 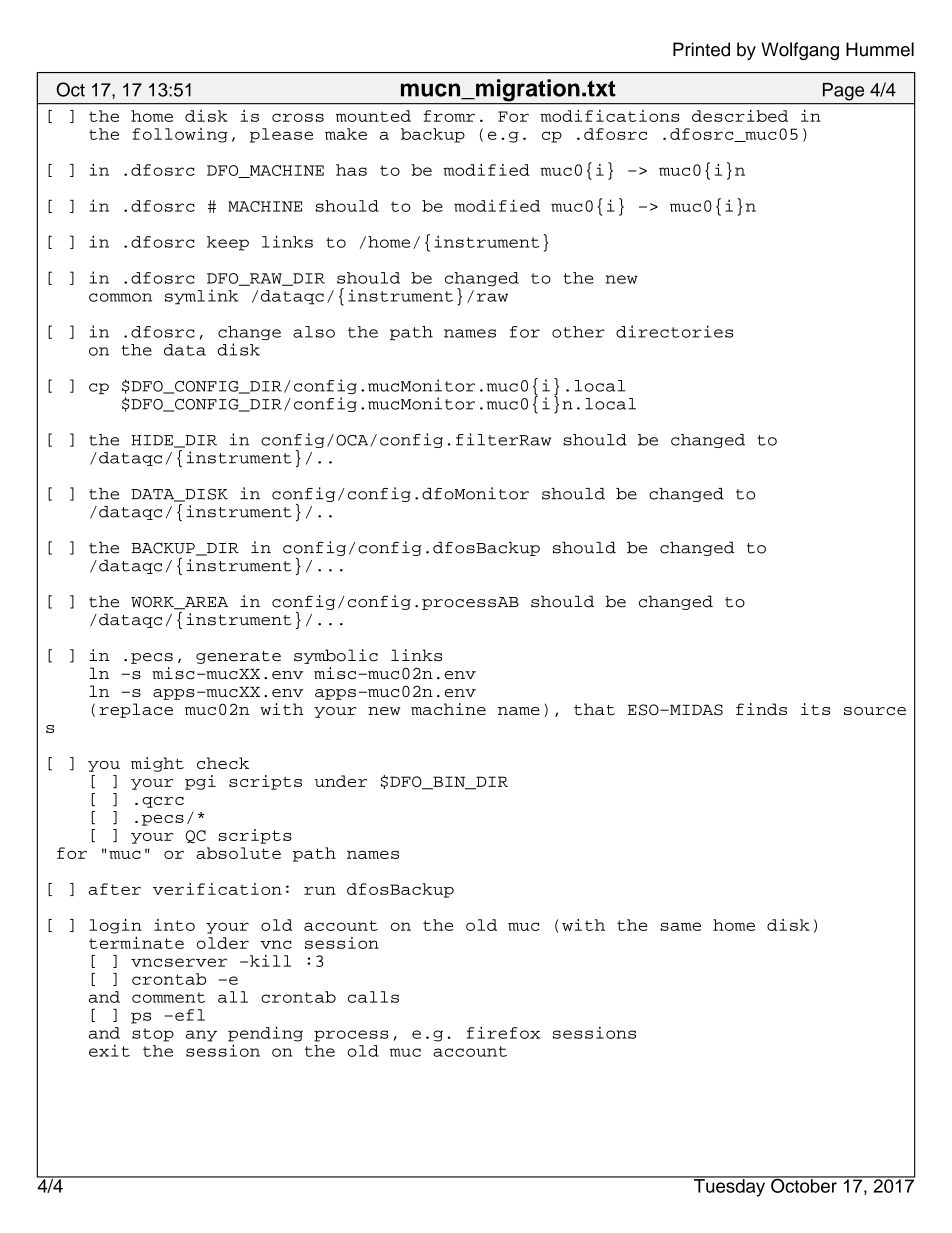 I want to click on verification, so click(x=217, y=889).
